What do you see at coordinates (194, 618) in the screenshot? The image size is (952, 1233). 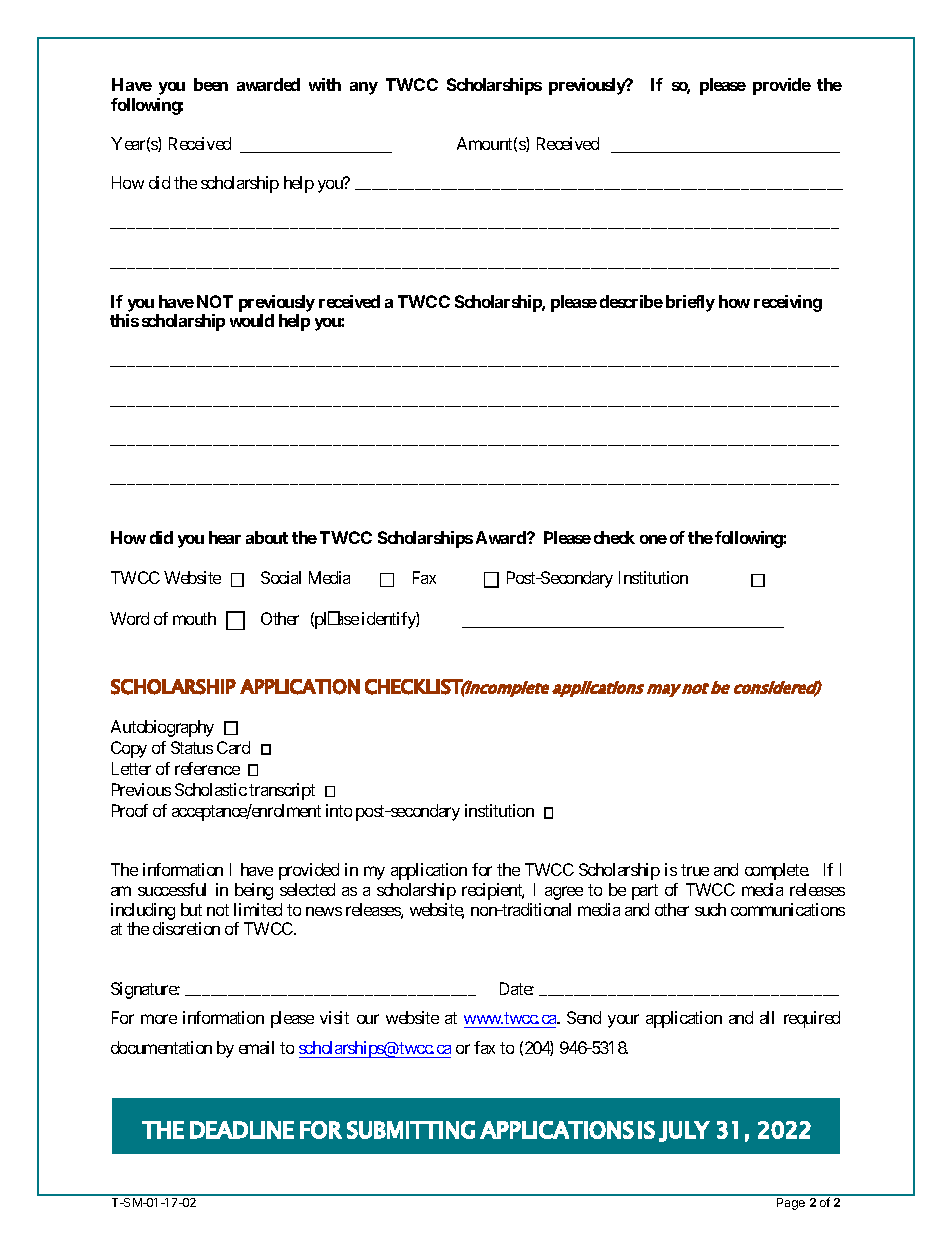 I see `mouth` at bounding box center [194, 618].
